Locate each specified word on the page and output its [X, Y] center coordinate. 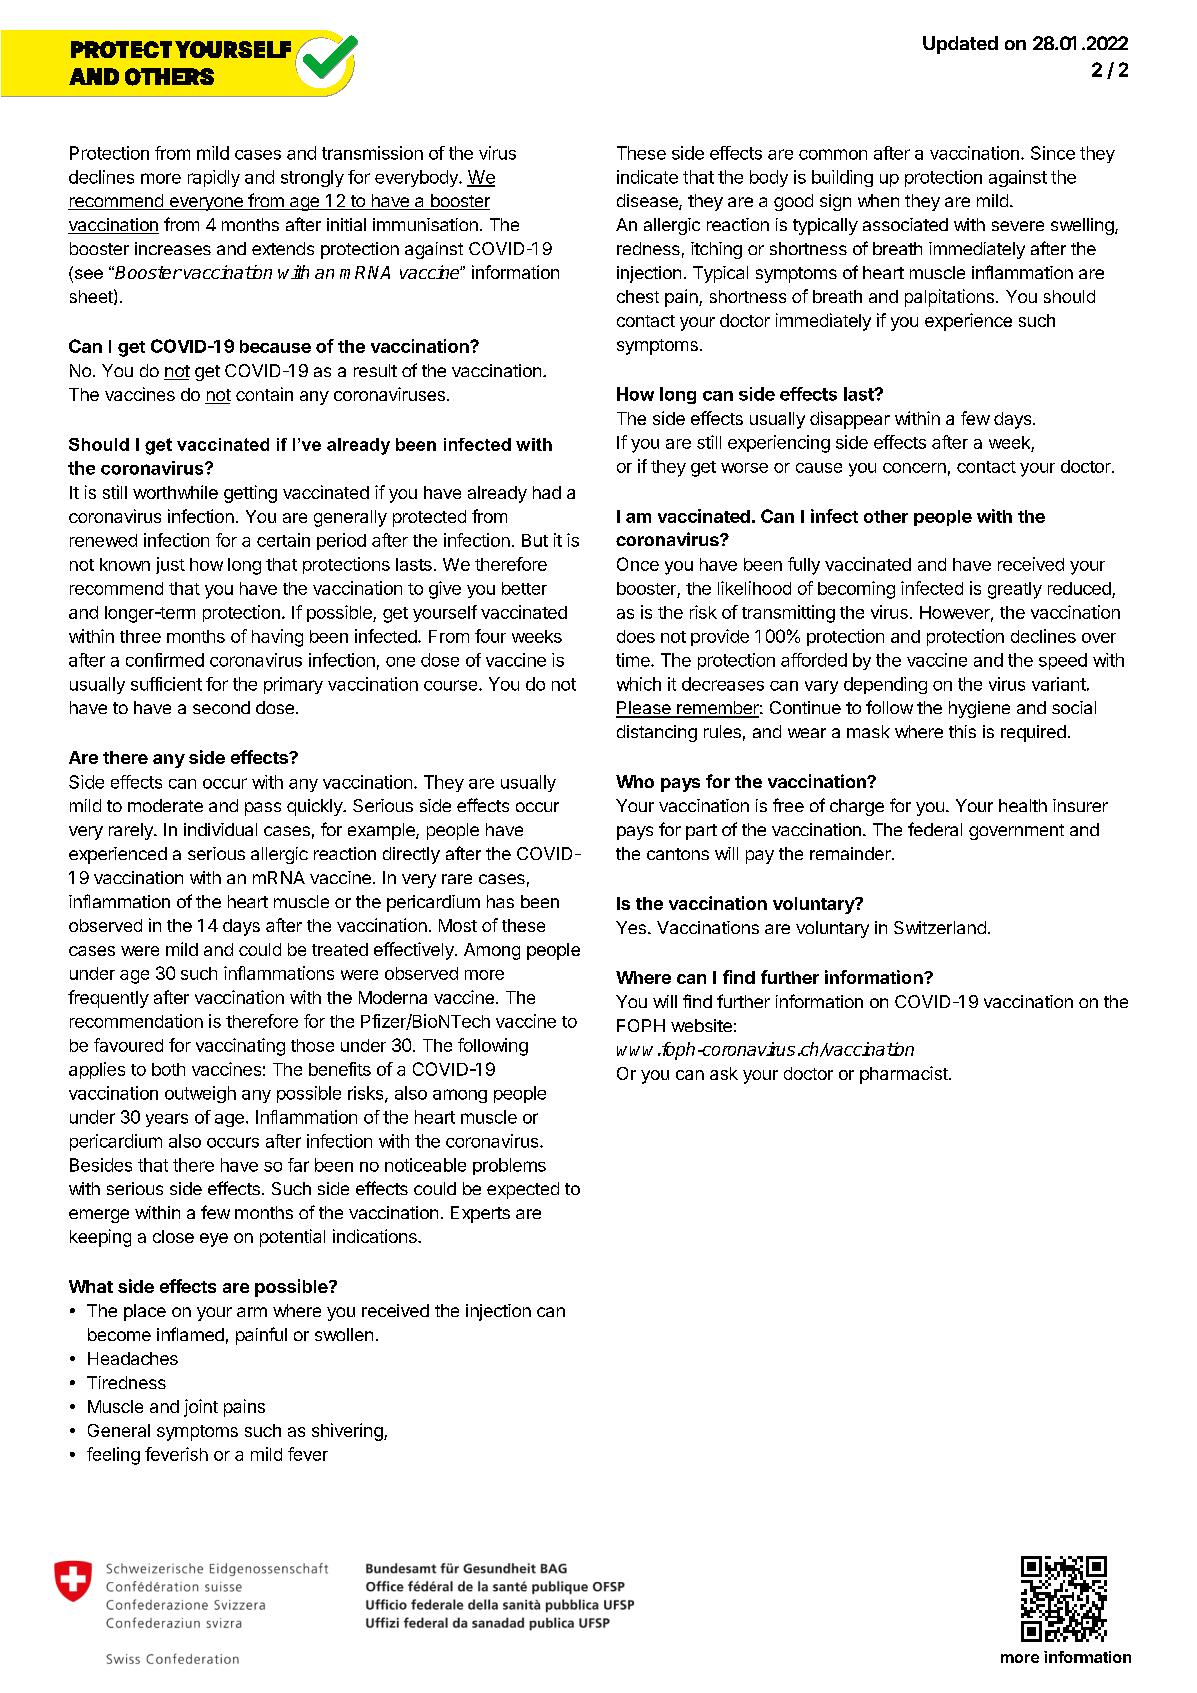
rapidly [214, 178]
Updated [960, 45]
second [221, 707]
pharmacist [905, 1075]
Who [635, 781]
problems [509, 1166]
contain [264, 394]
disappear [850, 420]
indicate [647, 177]
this [962, 731]
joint [201, 1408]
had [547, 492]
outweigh [200, 1094]
